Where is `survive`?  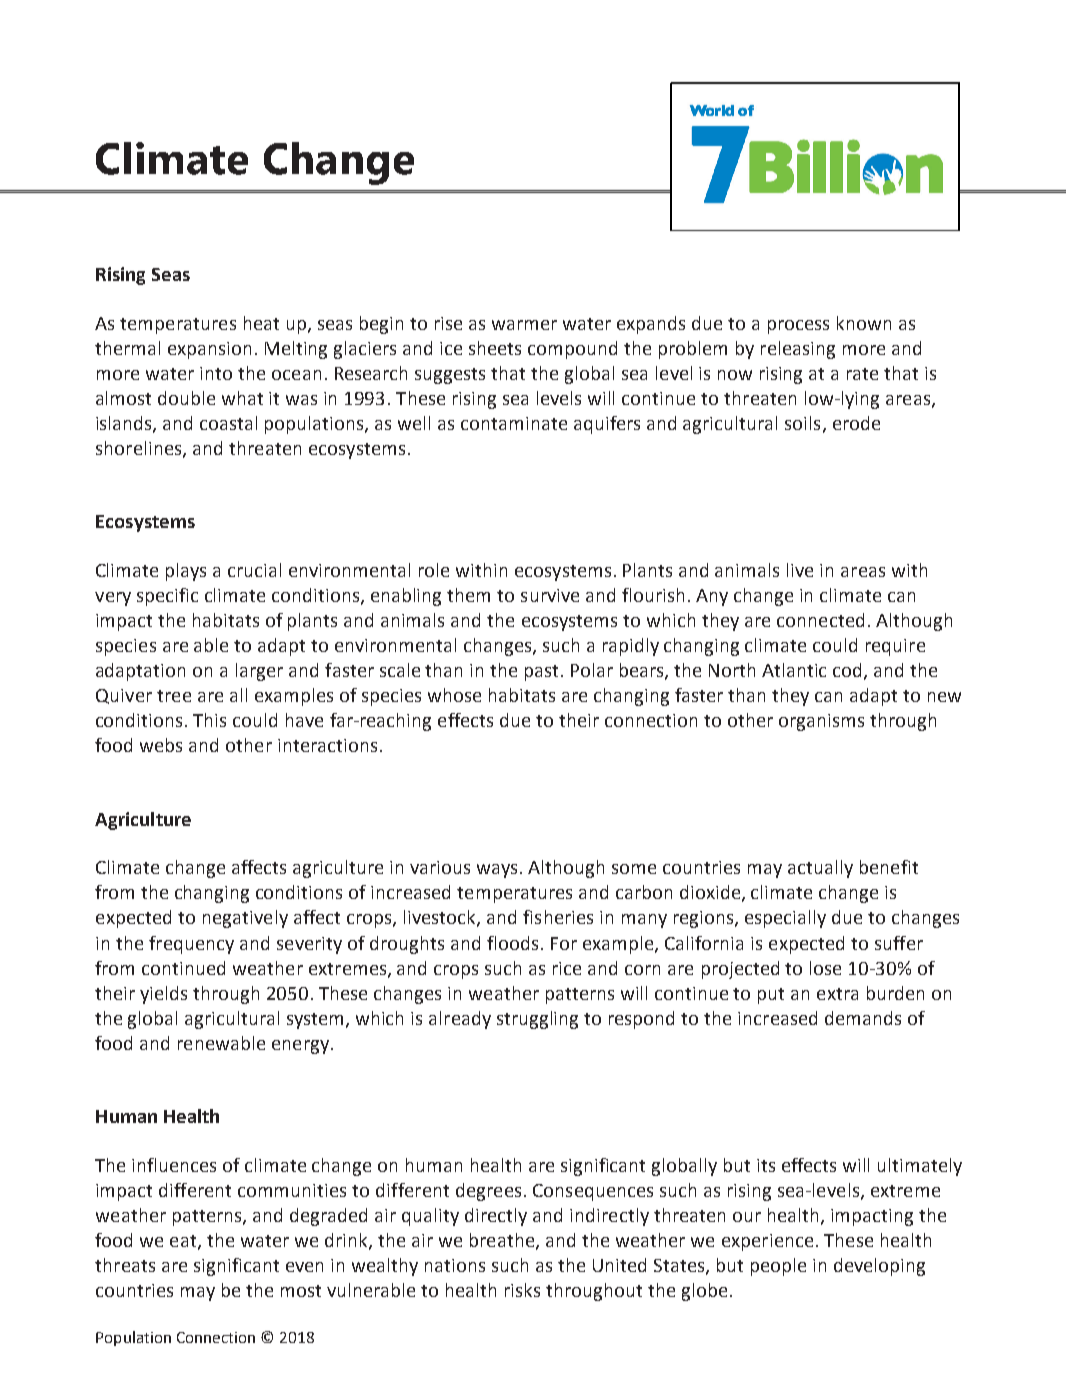
survive is located at coordinates (550, 595).
